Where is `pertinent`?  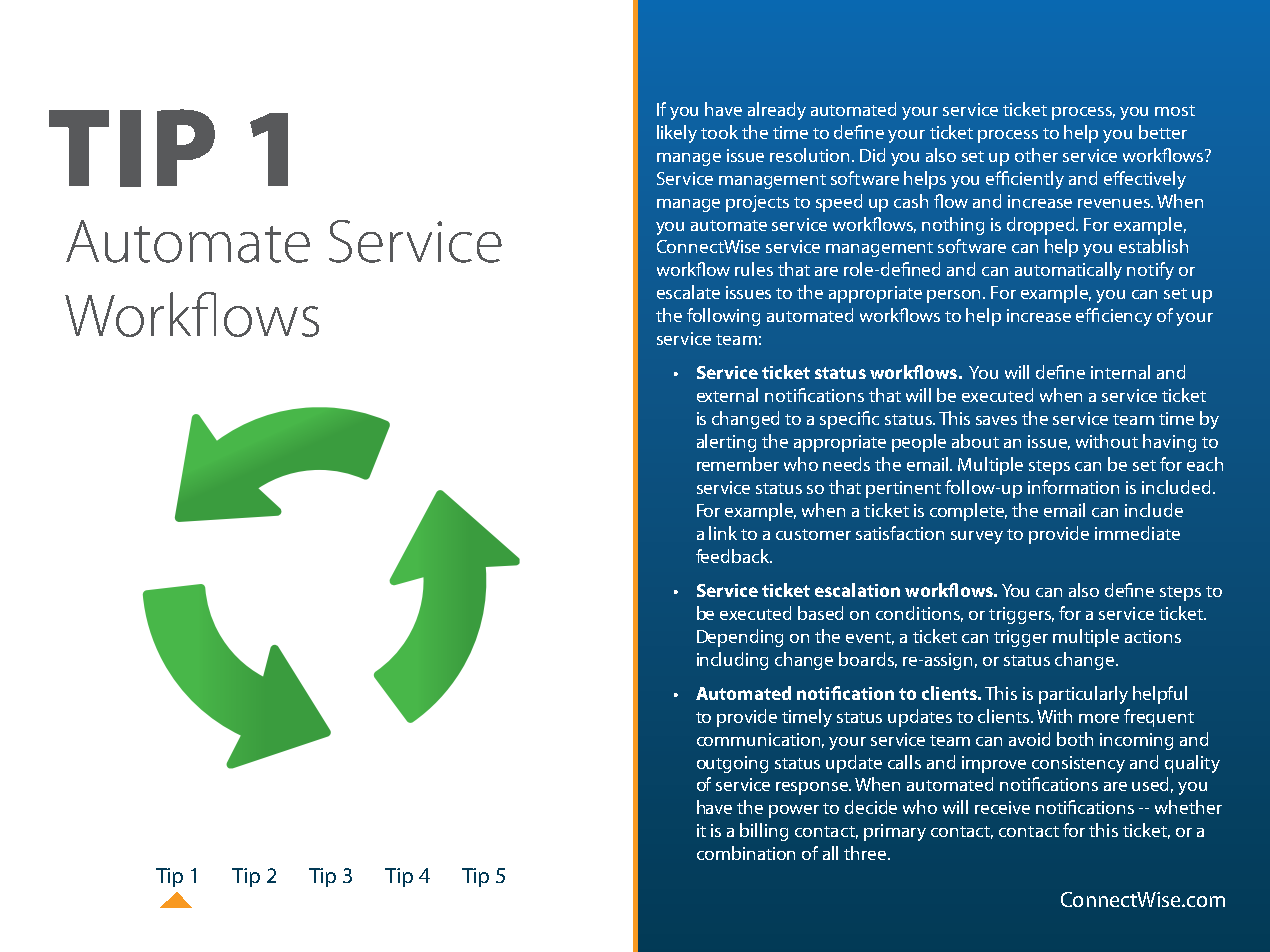 pertinent is located at coordinates (903, 489).
